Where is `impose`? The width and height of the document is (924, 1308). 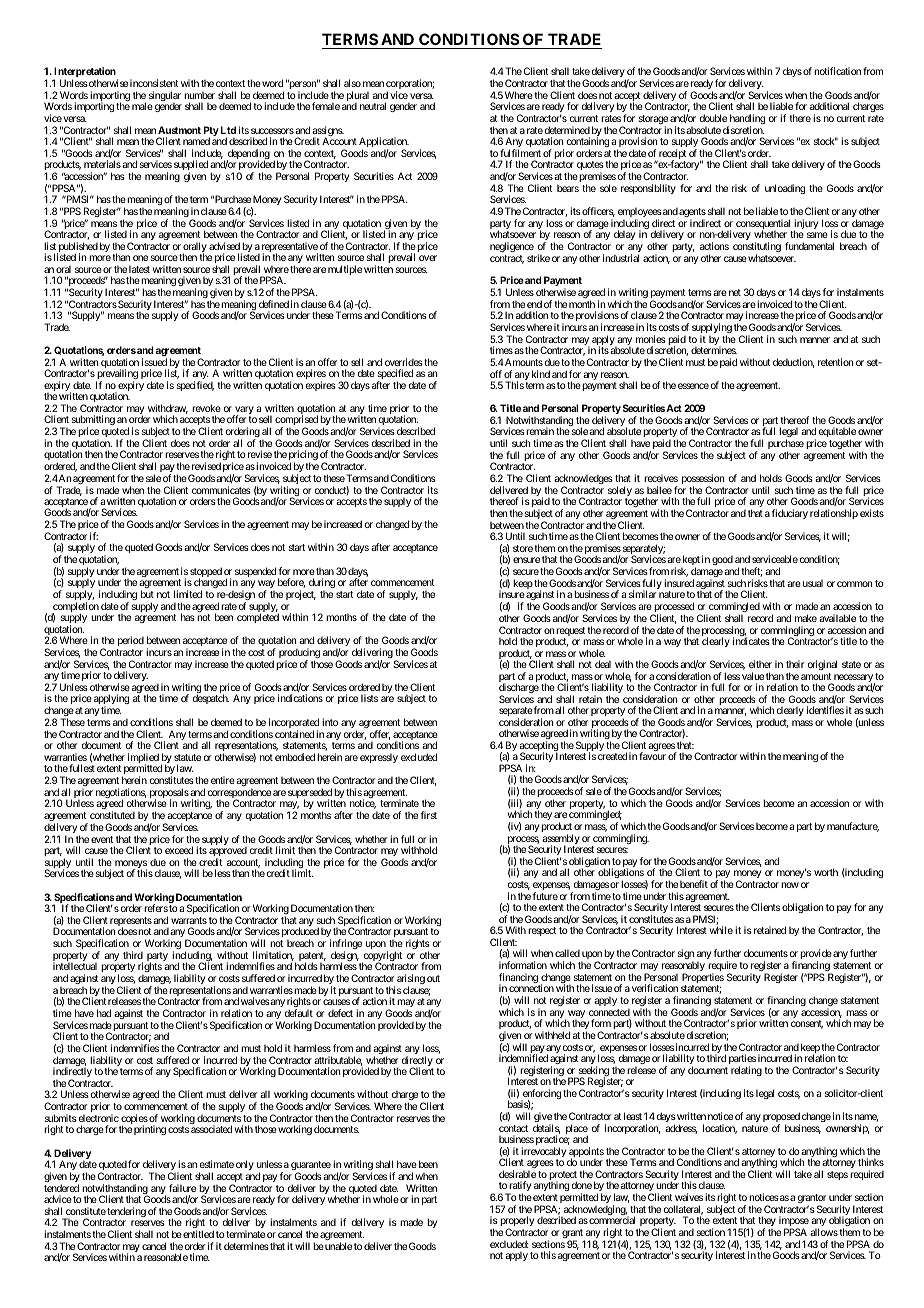
impose is located at coordinates (794, 1222).
